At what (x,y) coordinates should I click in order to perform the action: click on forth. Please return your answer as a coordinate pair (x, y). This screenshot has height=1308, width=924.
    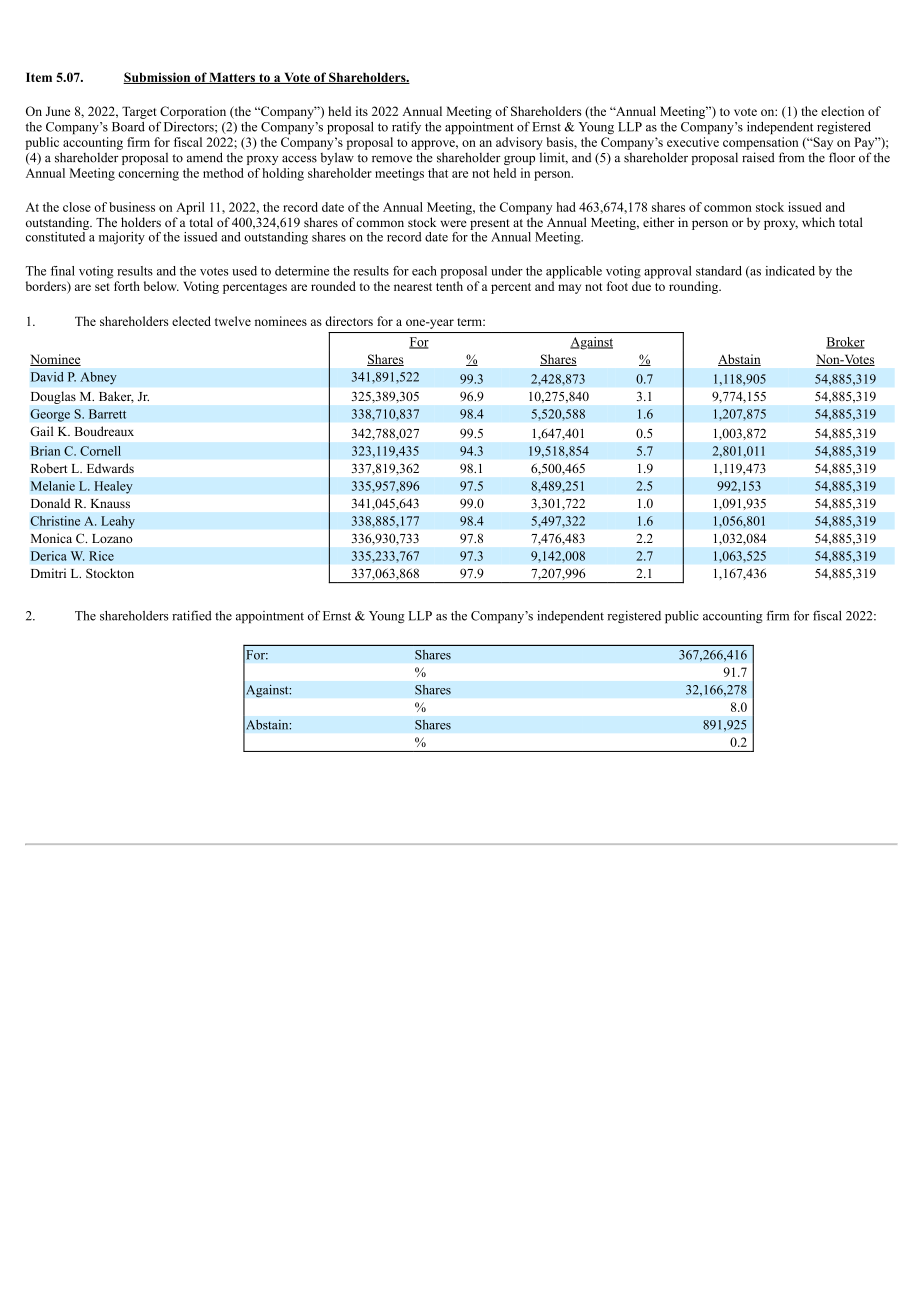
    Looking at the image, I should click on (127, 286).
